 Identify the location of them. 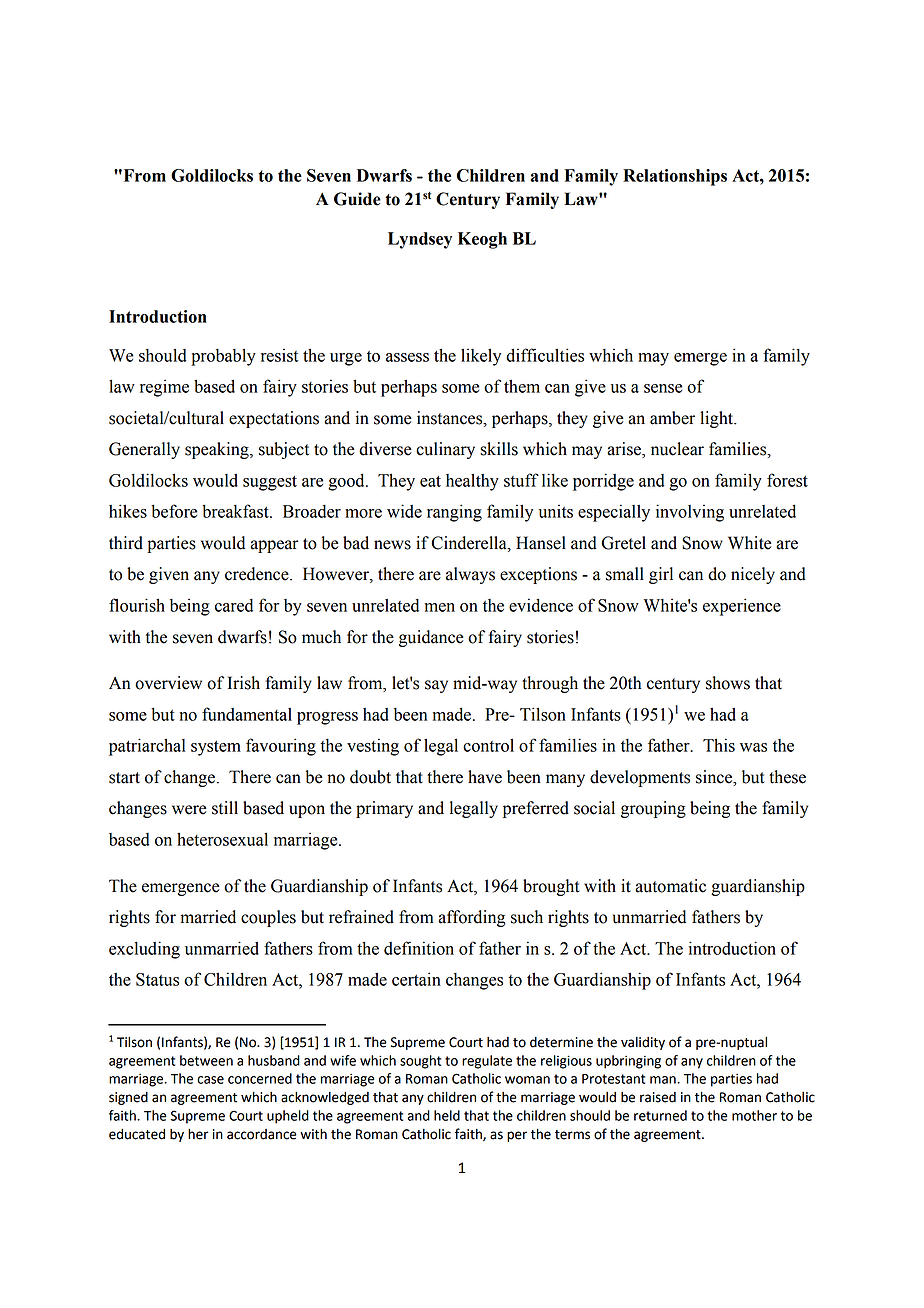
(522, 386).
